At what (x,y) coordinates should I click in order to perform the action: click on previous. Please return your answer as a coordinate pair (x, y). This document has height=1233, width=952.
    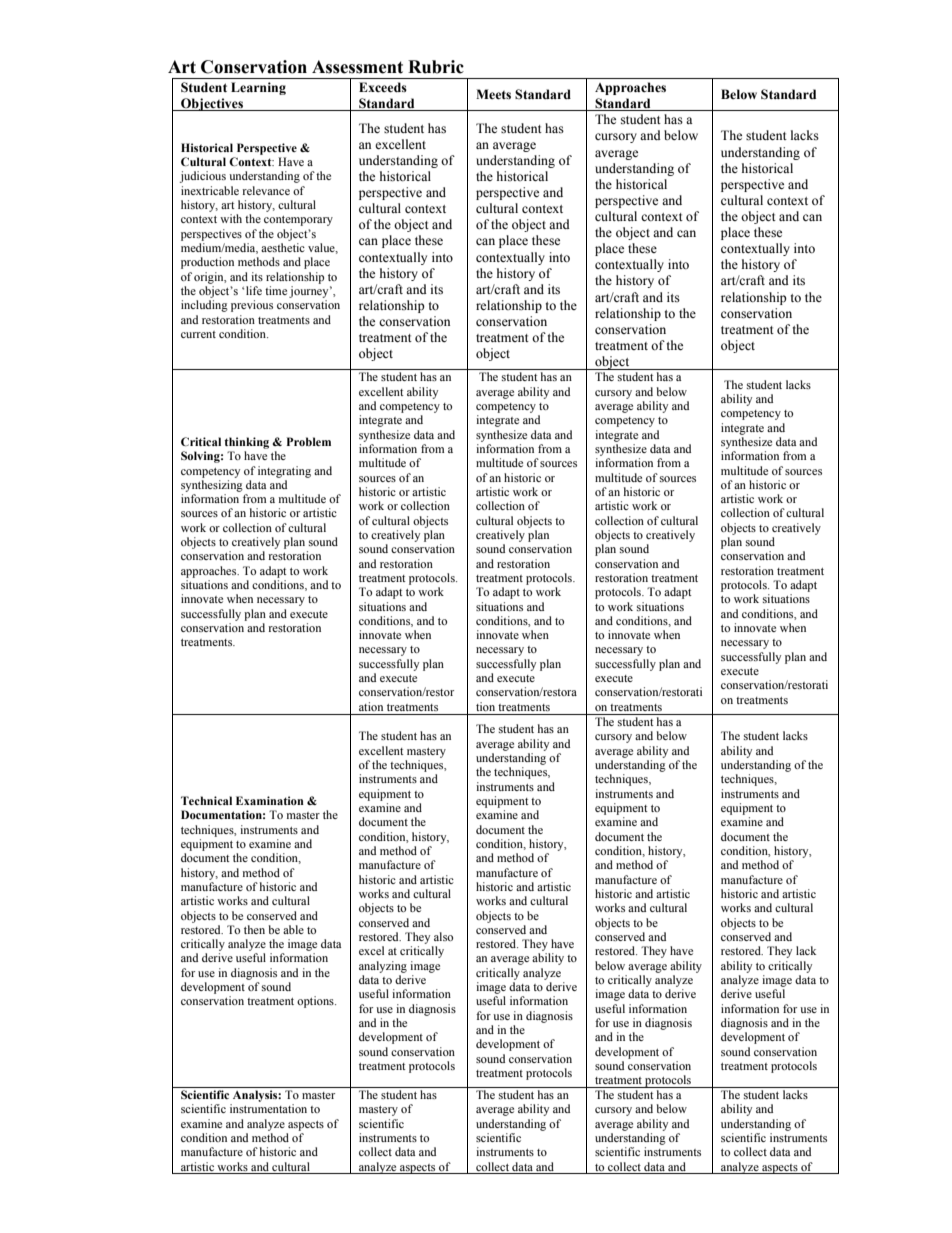
    Looking at the image, I should click on (252, 306).
